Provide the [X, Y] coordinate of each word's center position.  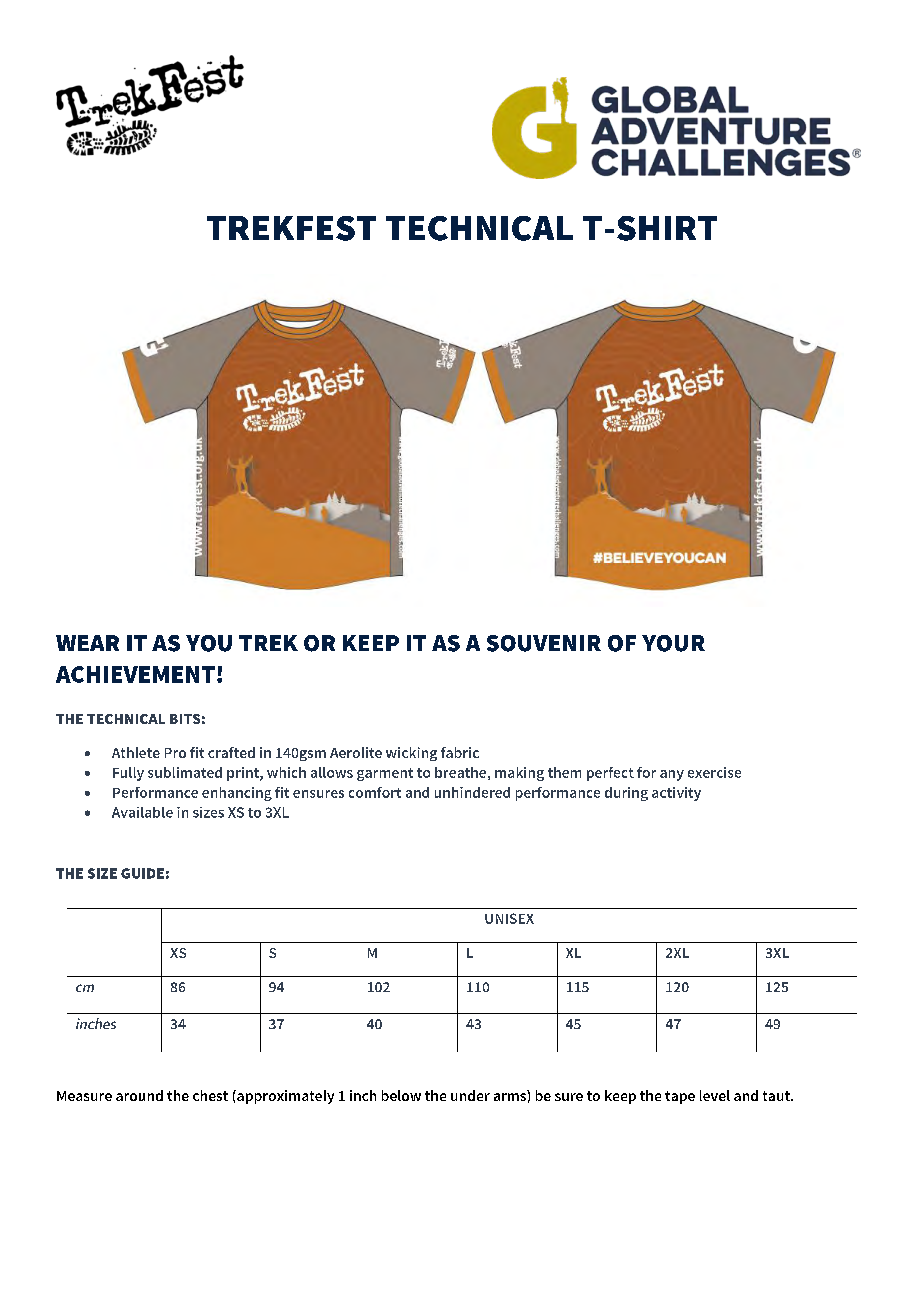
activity [676, 794]
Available [142, 812]
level [715, 1095]
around [139, 1095]
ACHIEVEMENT [135, 674]
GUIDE [142, 873]
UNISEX [509, 918]
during [626, 794]
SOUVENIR [544, 643]
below [401, 1095]
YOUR [673, 643]
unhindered [472, 792]
